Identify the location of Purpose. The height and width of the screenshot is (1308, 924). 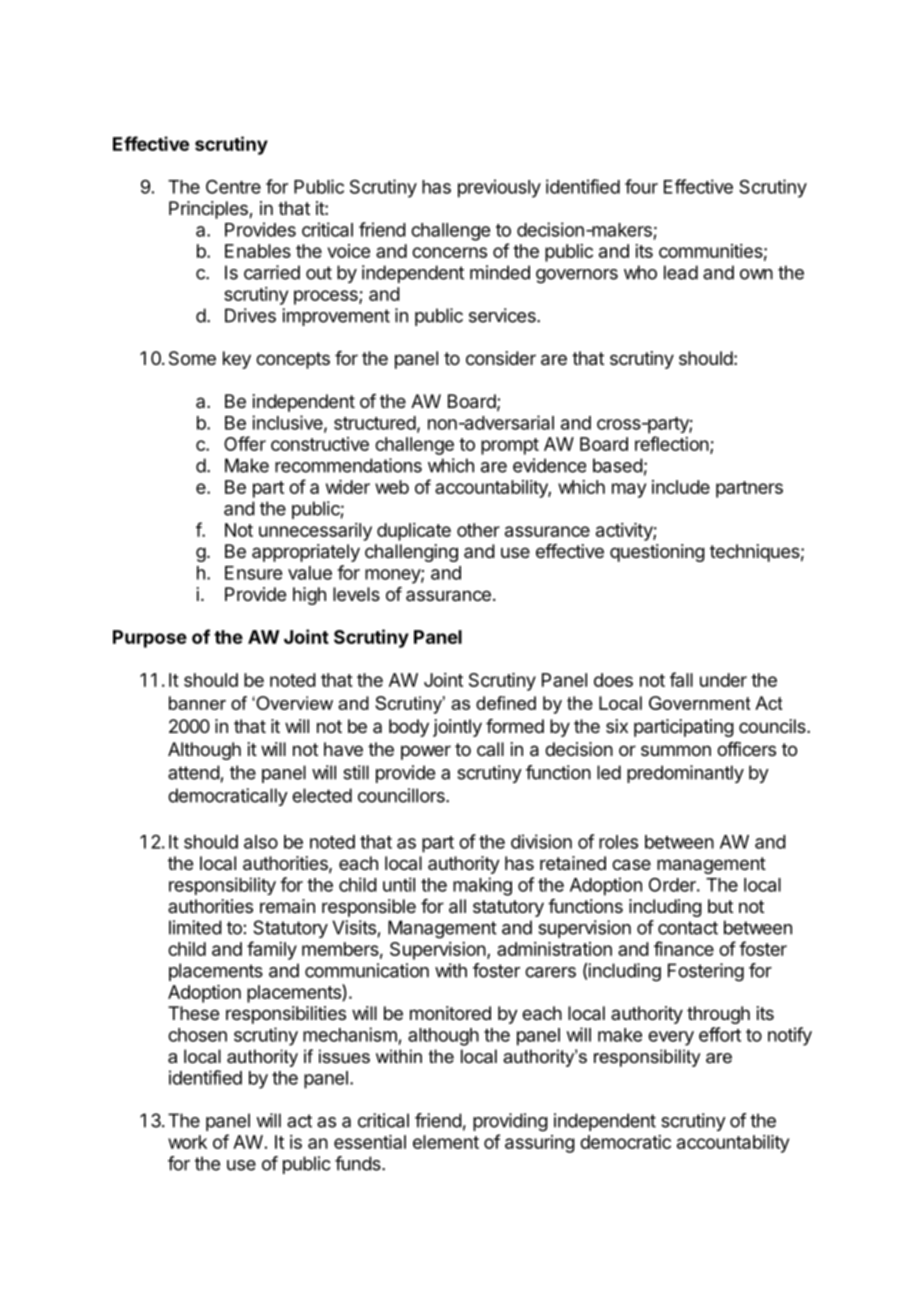
(150, 639).
